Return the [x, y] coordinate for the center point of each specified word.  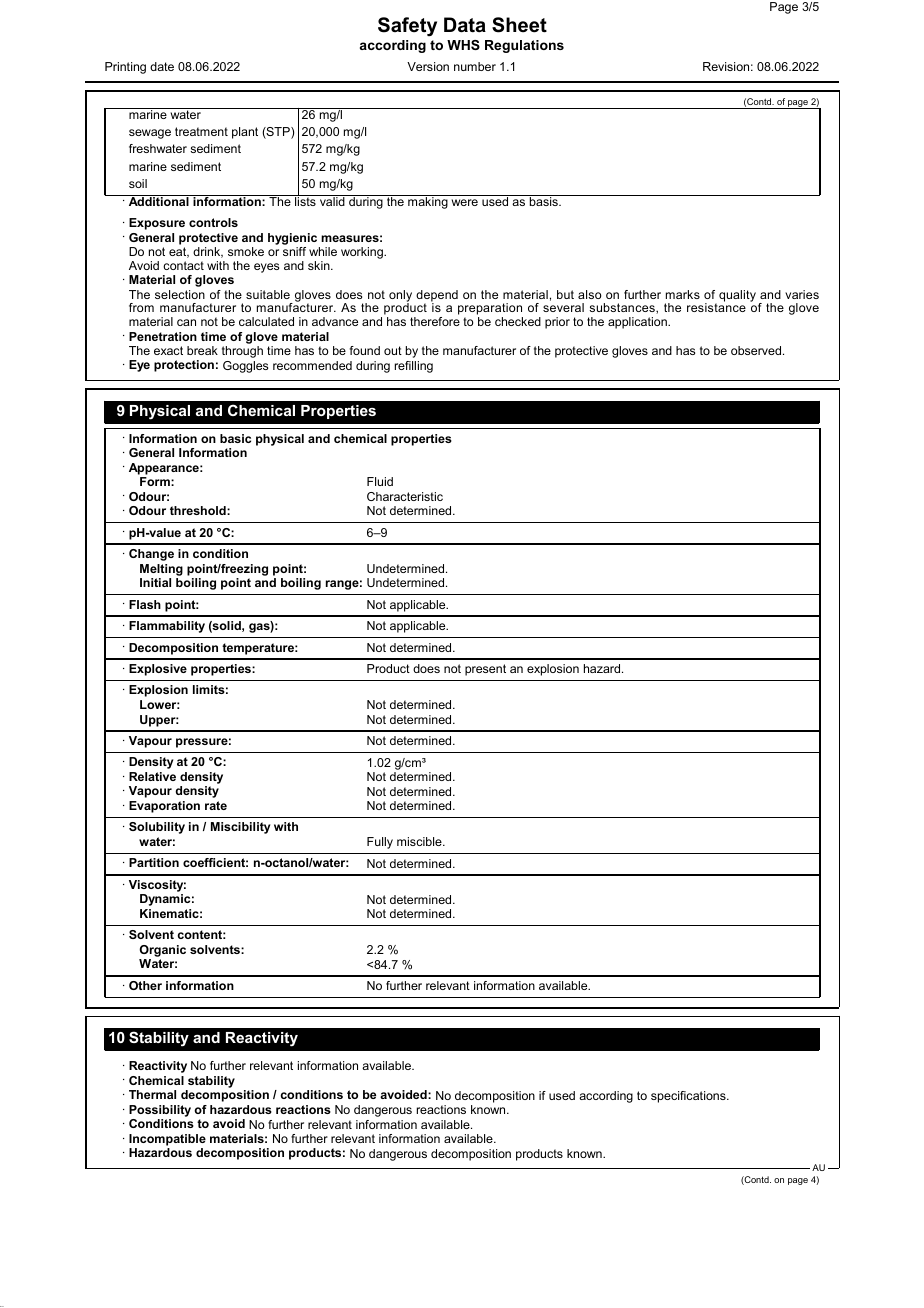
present [485, 670]
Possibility [160, 1111]
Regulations [524, 46]
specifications [689, 1097]
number [475, 66]
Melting [161, 570]
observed [757, 350]
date [162, 66]
